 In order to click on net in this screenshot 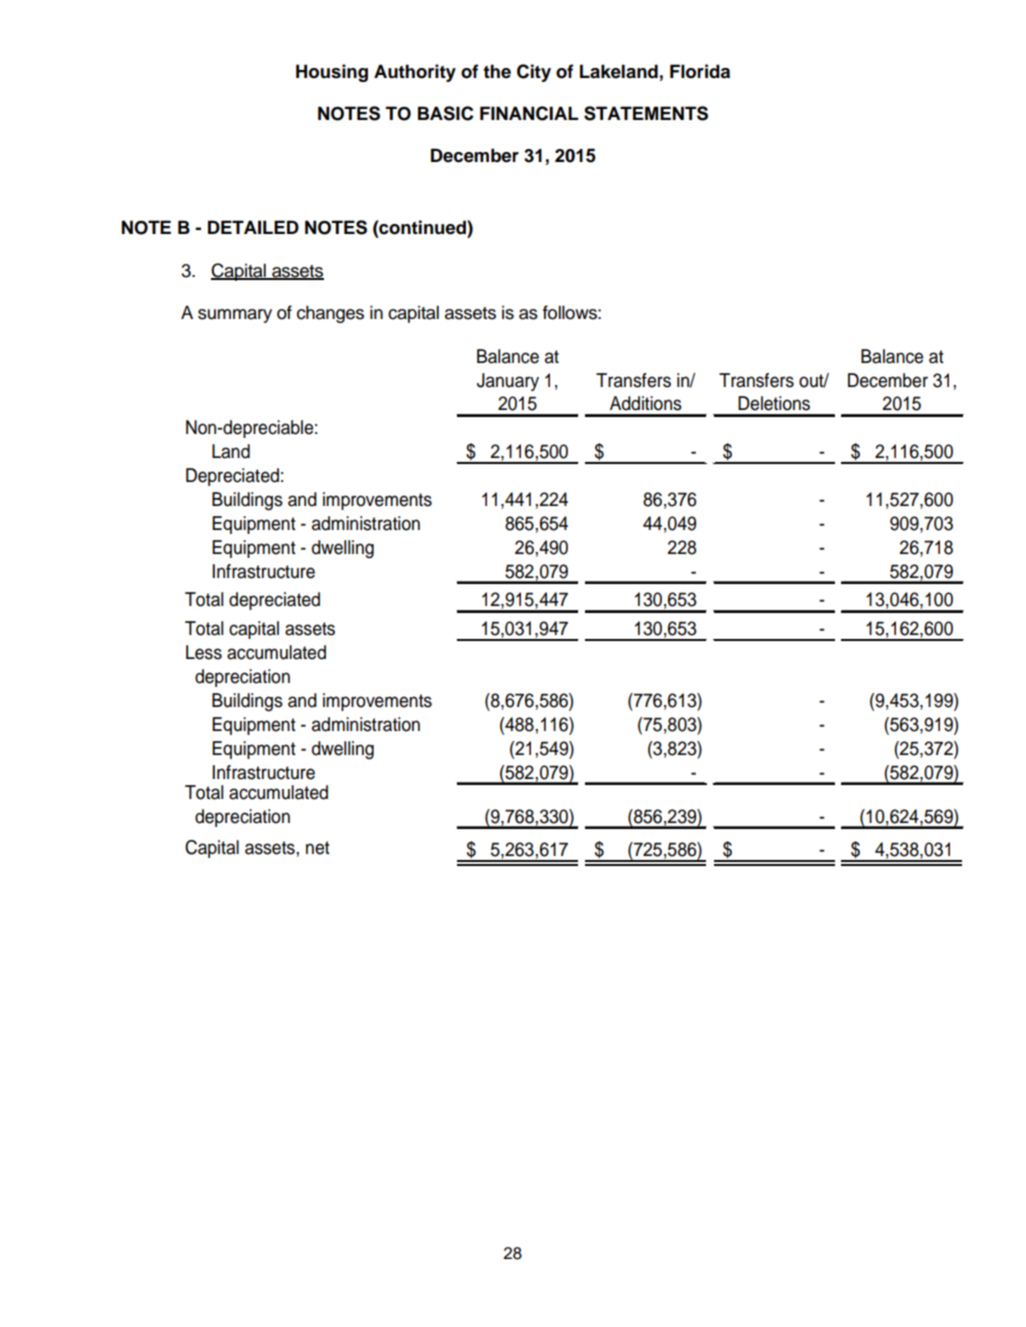, I will do `click(318, 848)`.
